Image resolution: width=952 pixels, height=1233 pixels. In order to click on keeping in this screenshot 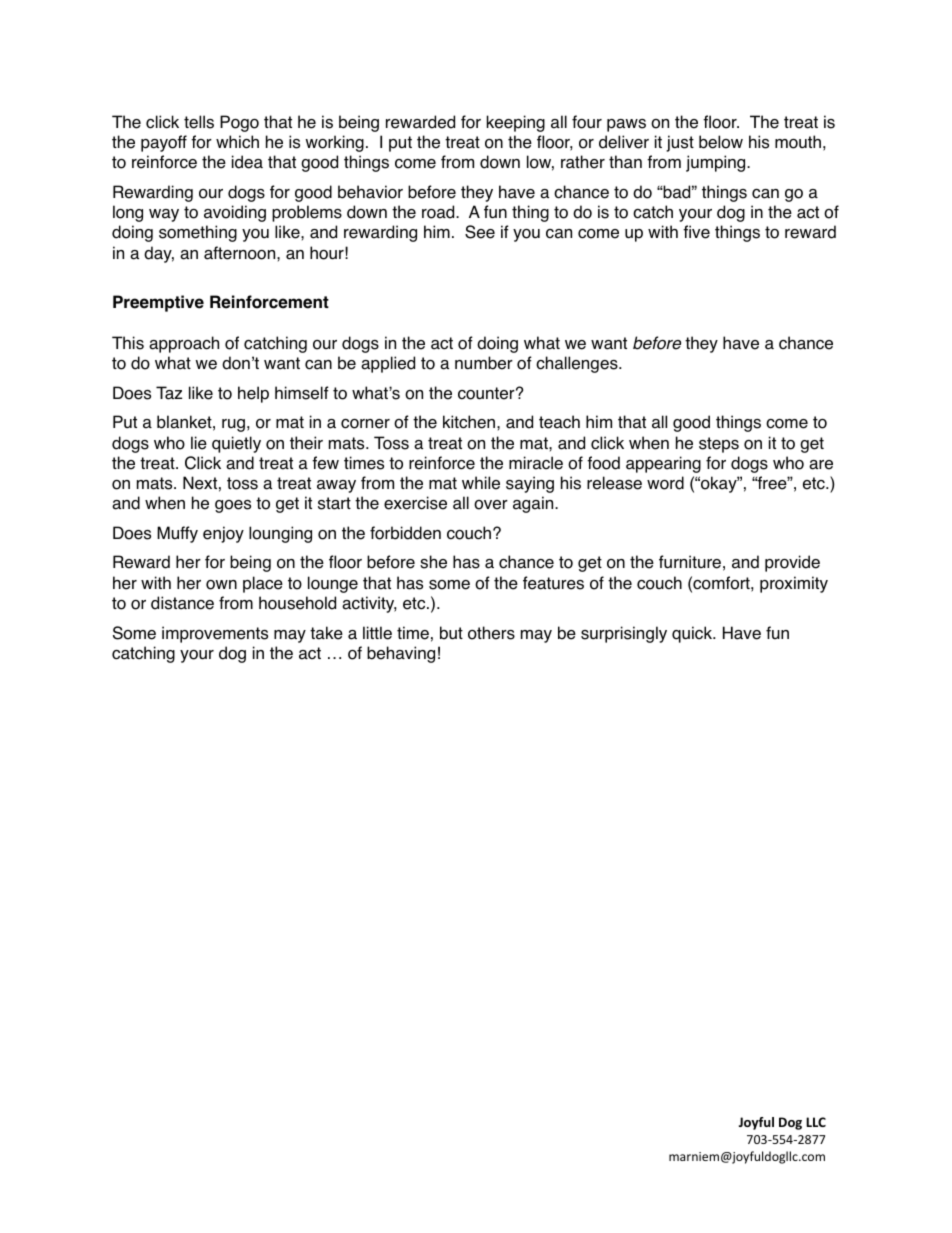, I will do `click(516, 123)`.
